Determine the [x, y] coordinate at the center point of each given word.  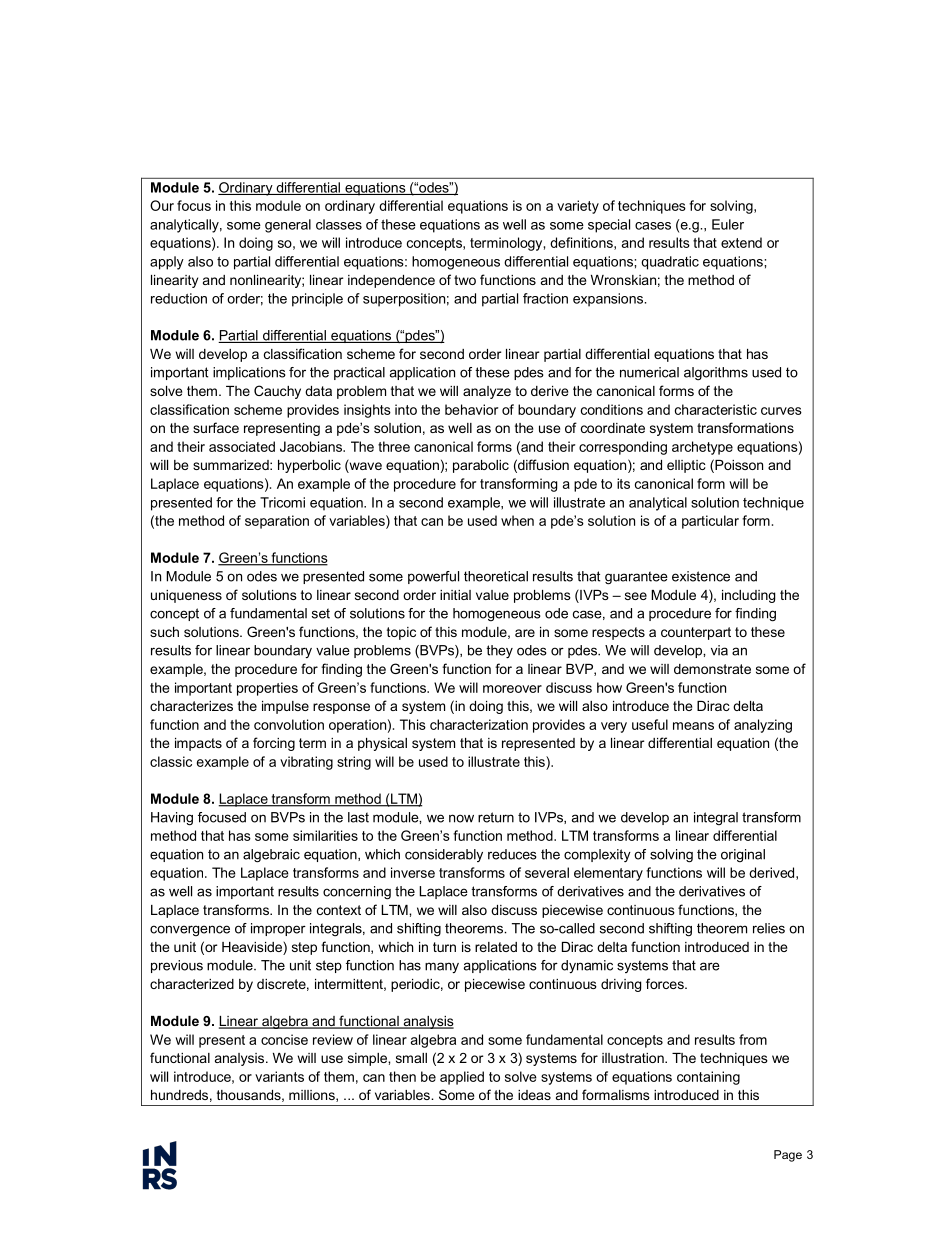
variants [279, 1076]
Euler [728, 224]
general [288, 226]
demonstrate [712, 669]
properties [267, 689]
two [465, 280]
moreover [512, 689]
